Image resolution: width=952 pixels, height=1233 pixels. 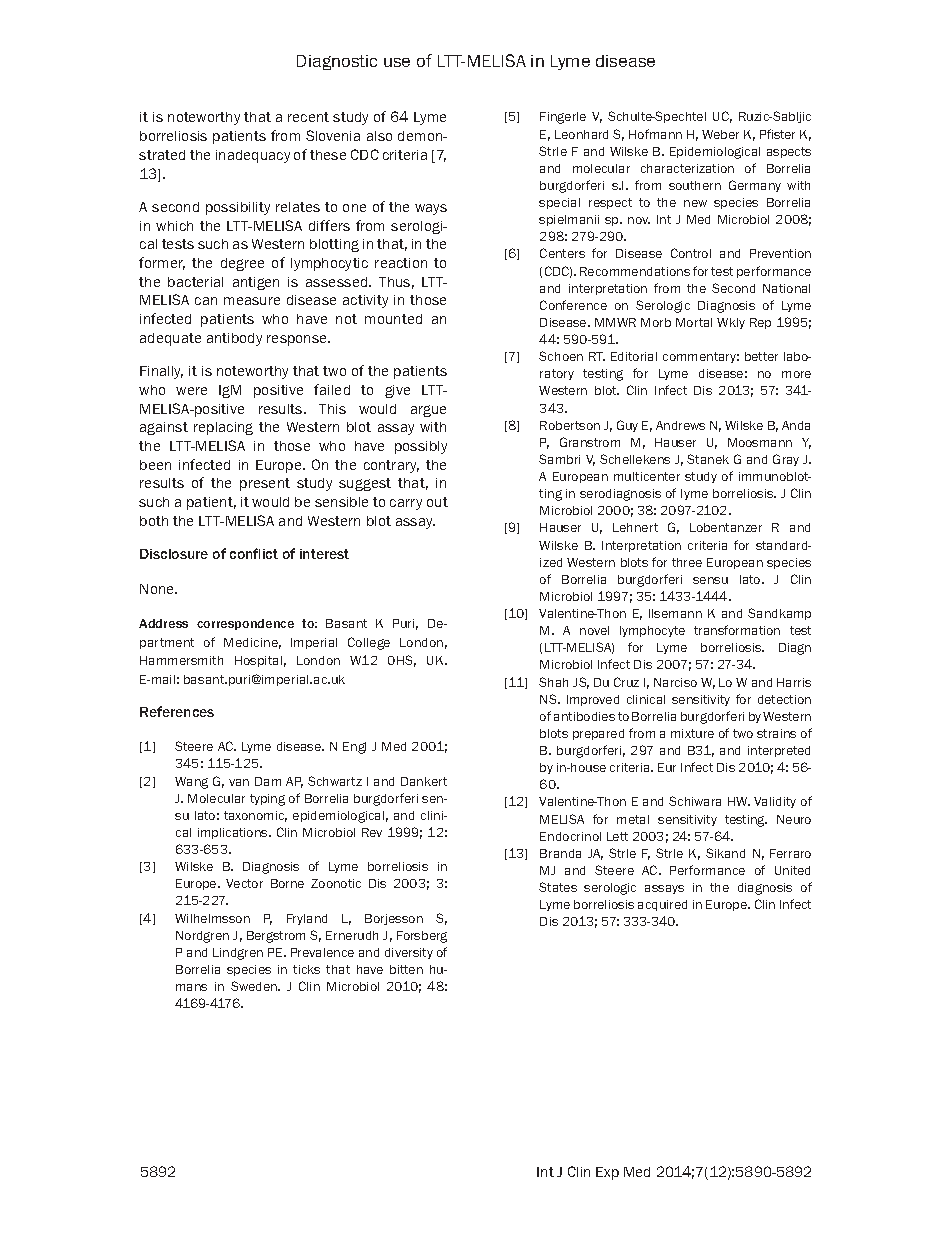 I want to click on Stanek, so click(x=708, y=459).
